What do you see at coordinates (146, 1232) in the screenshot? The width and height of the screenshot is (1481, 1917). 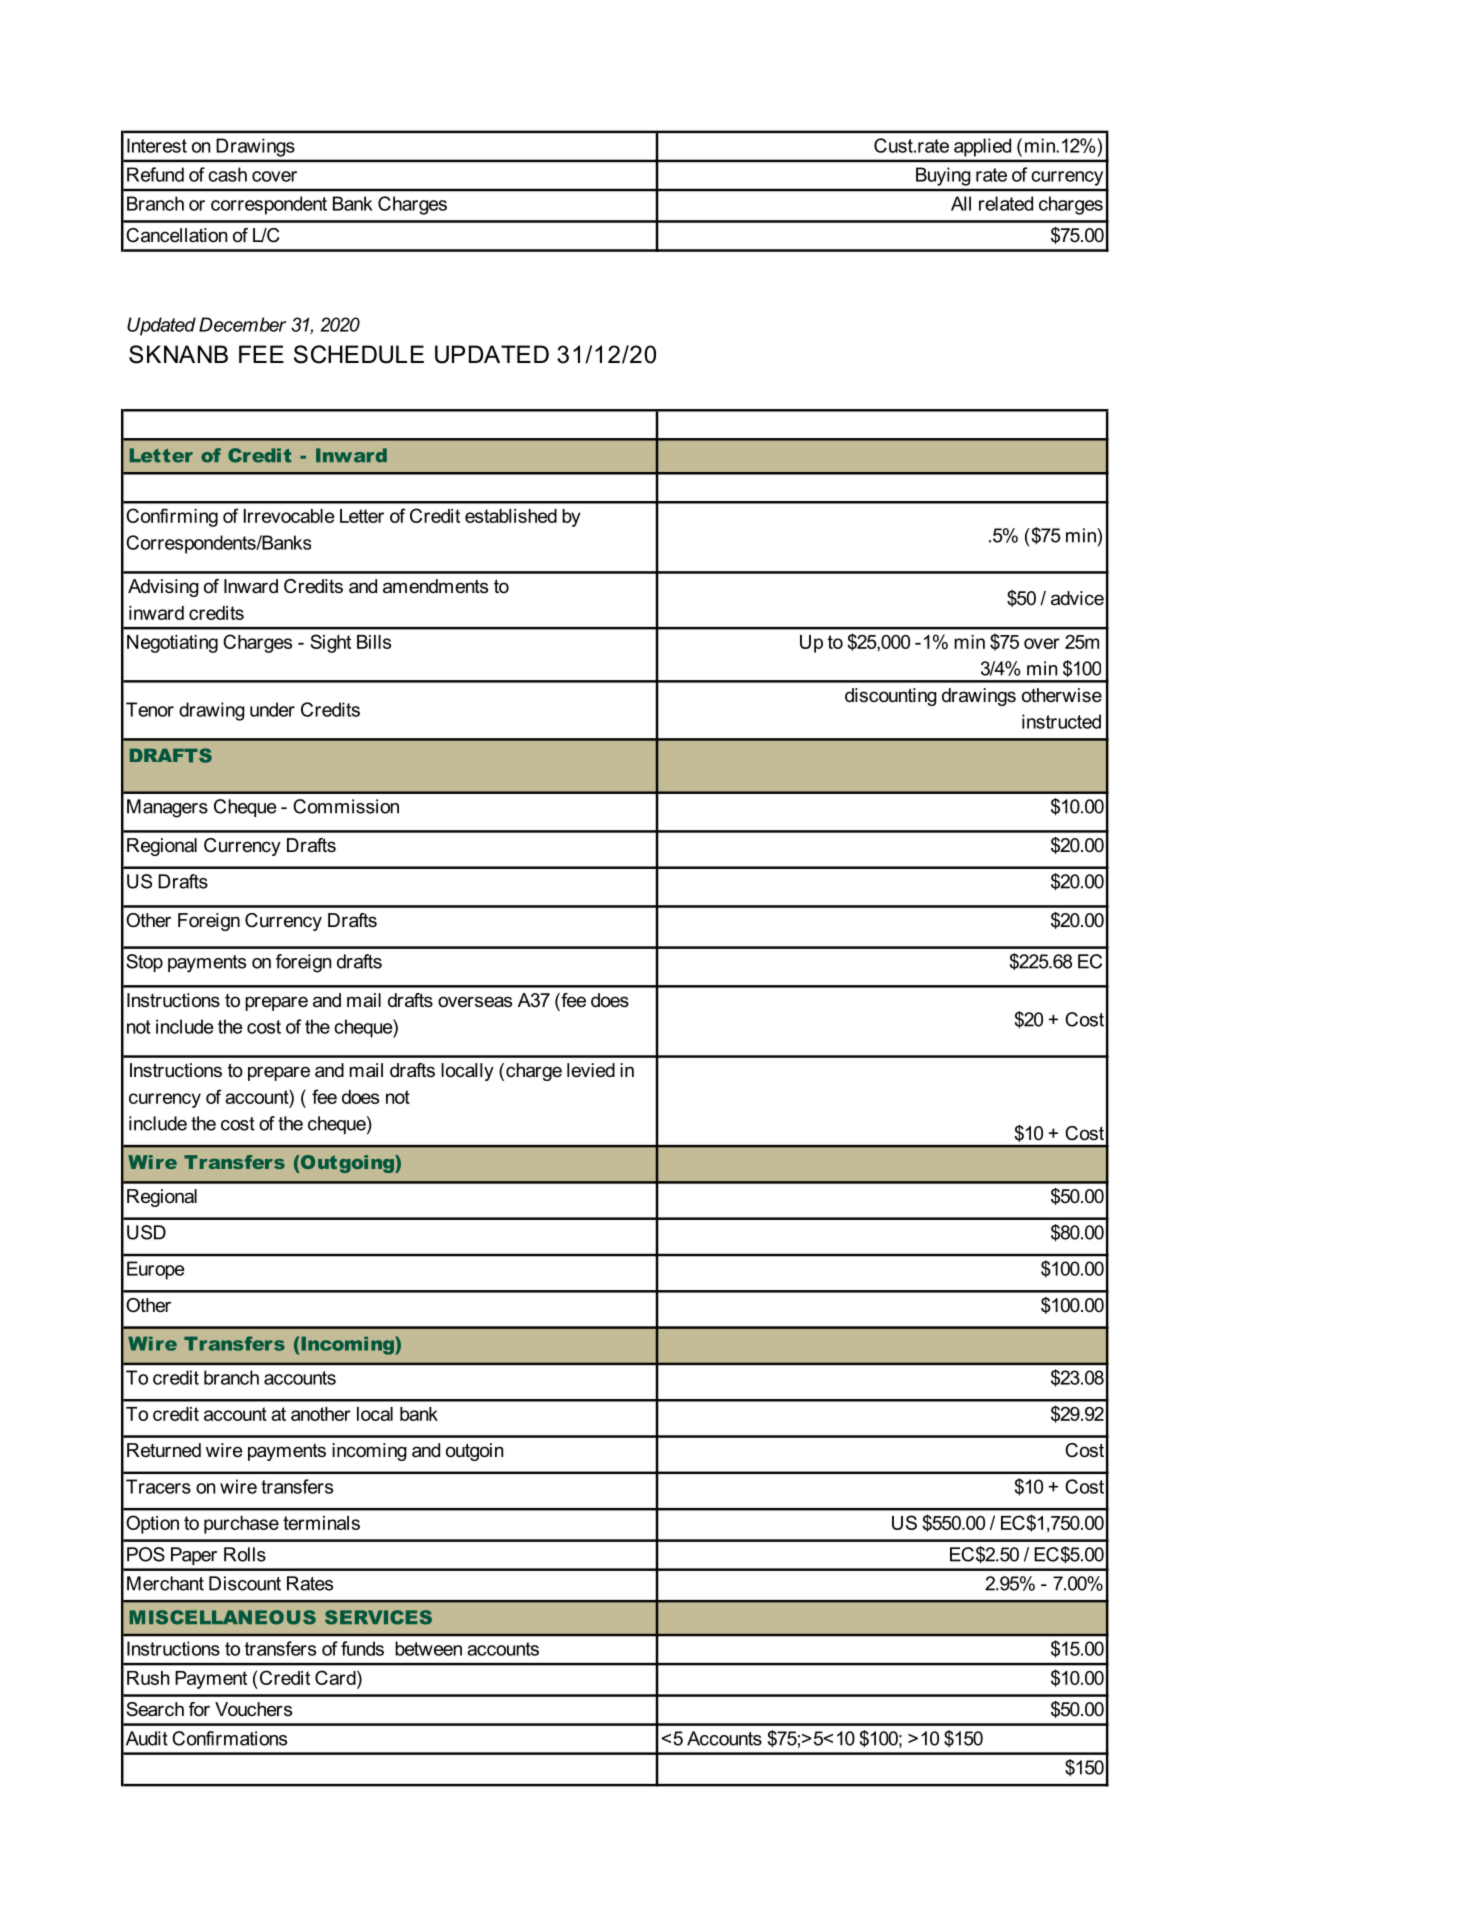 I see `USD` at bounding box center [146, 1232].
